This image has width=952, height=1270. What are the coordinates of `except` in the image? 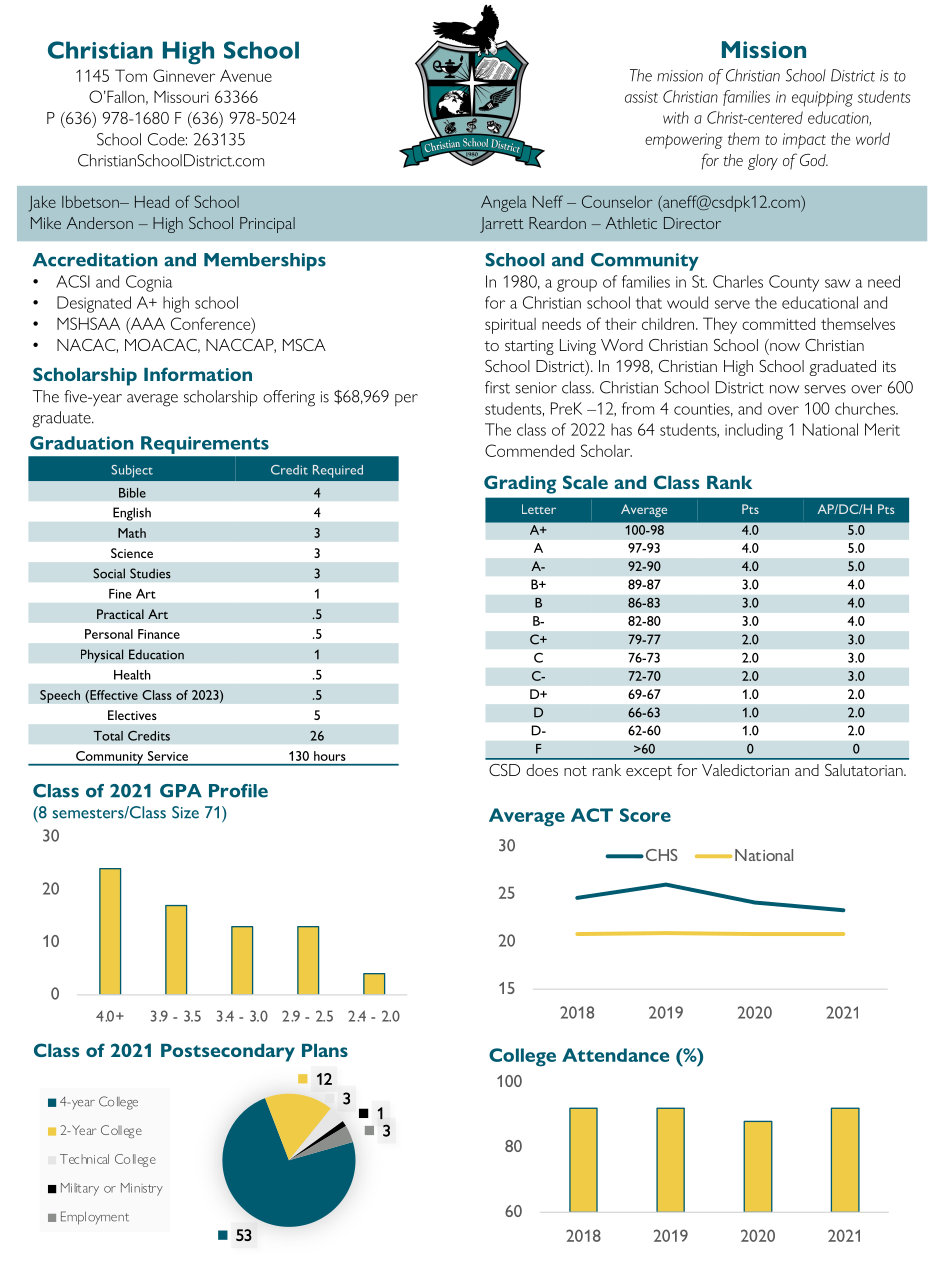 It's located at (649, 773).
